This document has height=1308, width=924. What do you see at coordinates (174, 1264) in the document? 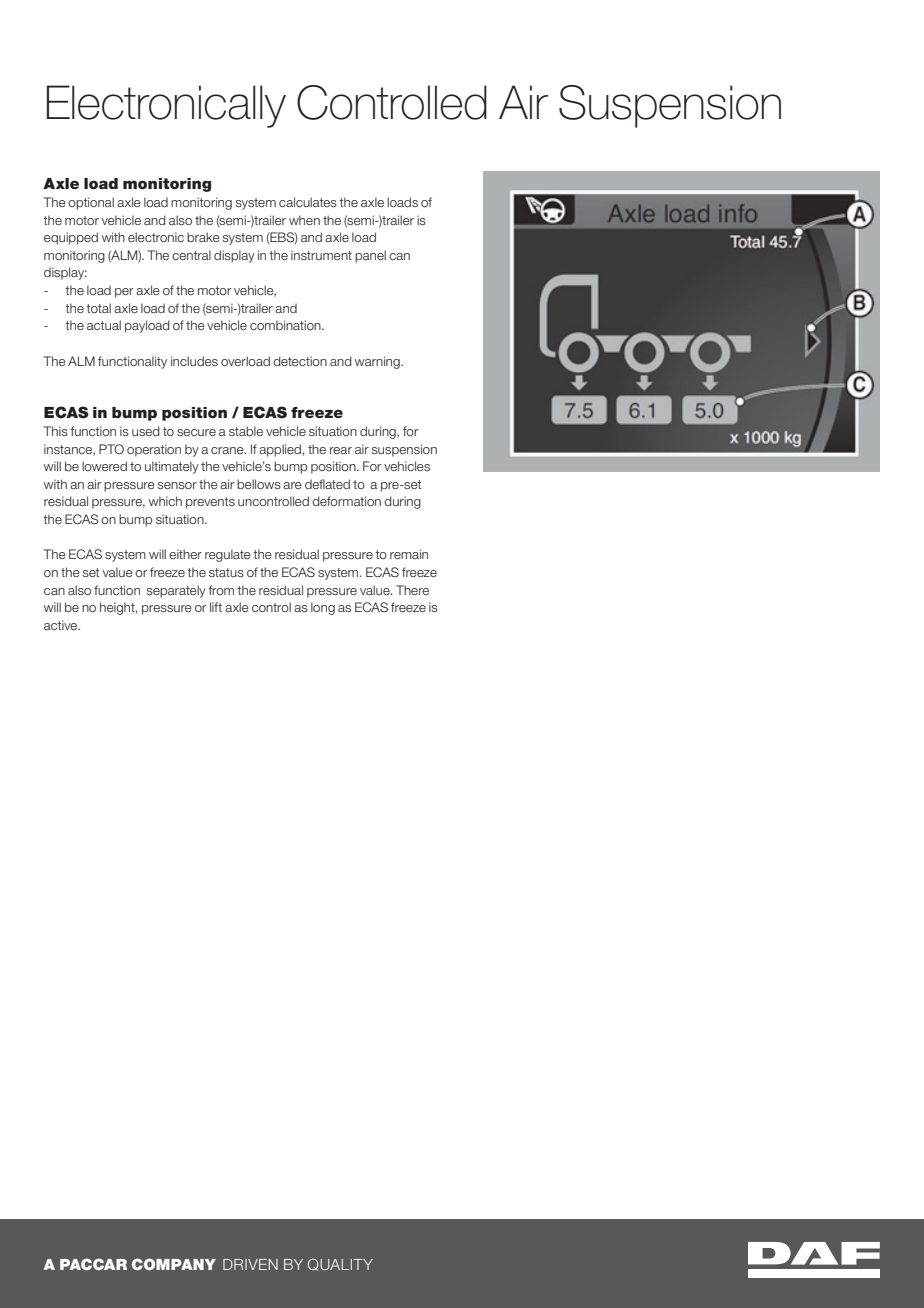
I see `COMPANY` at bounding box center [174, 1264].
